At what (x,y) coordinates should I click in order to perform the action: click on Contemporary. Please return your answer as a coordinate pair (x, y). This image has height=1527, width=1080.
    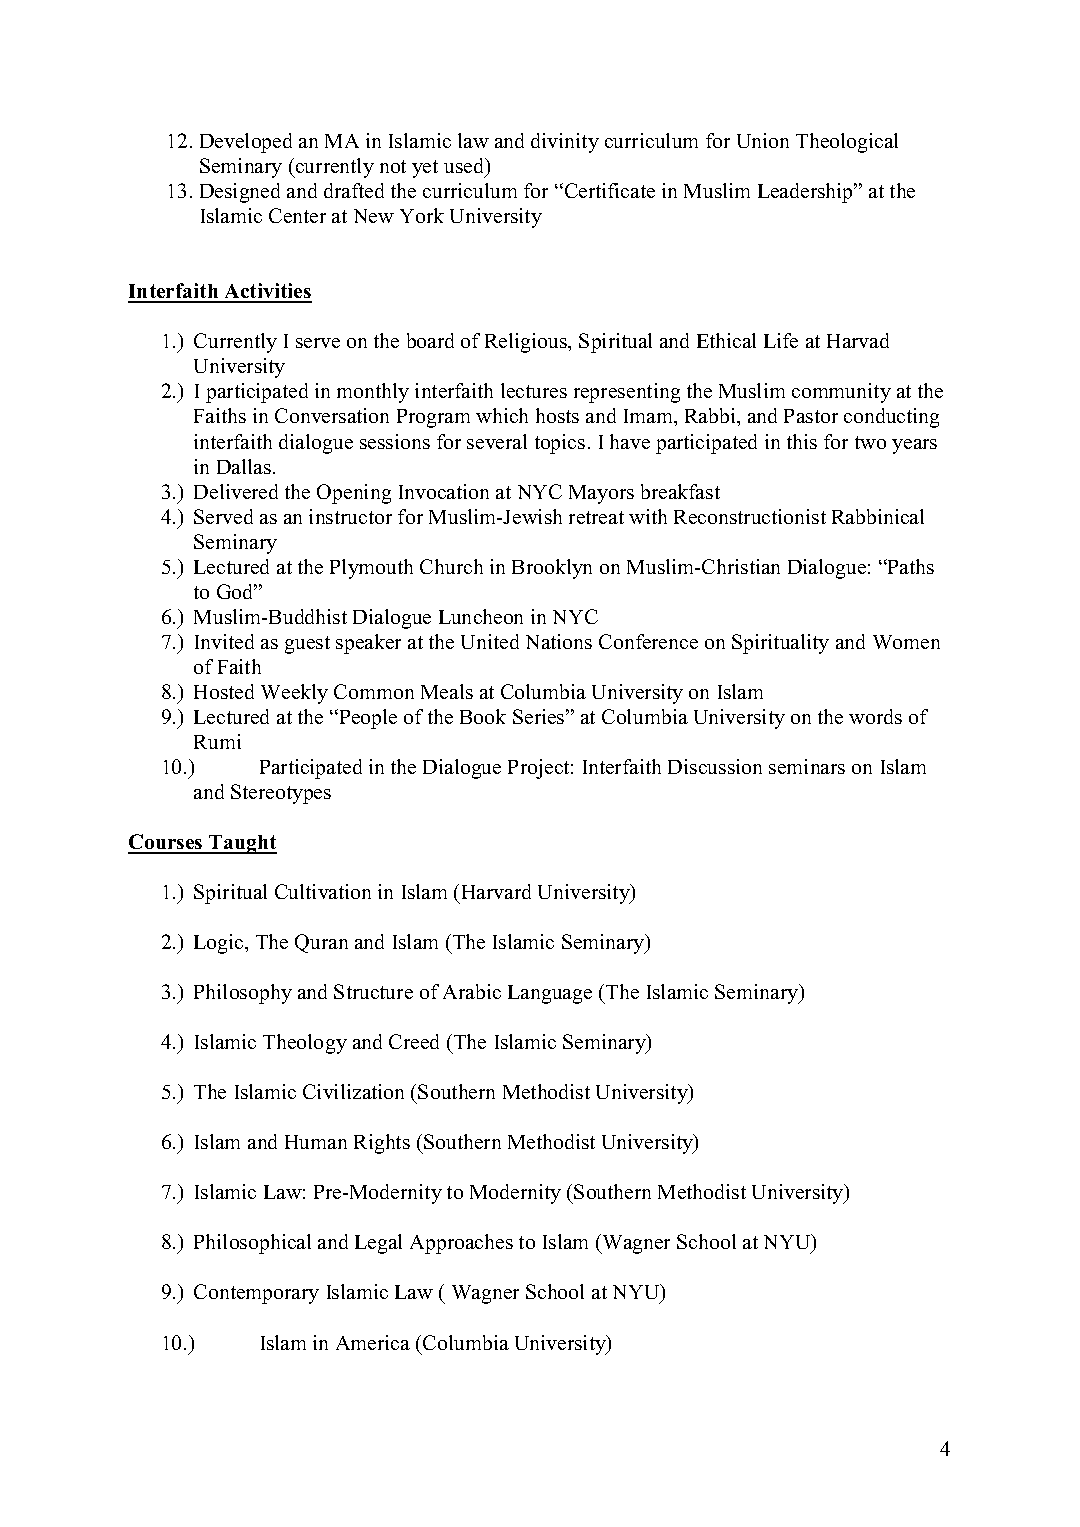
    Looking at the image, I should click on (256, 1294).
